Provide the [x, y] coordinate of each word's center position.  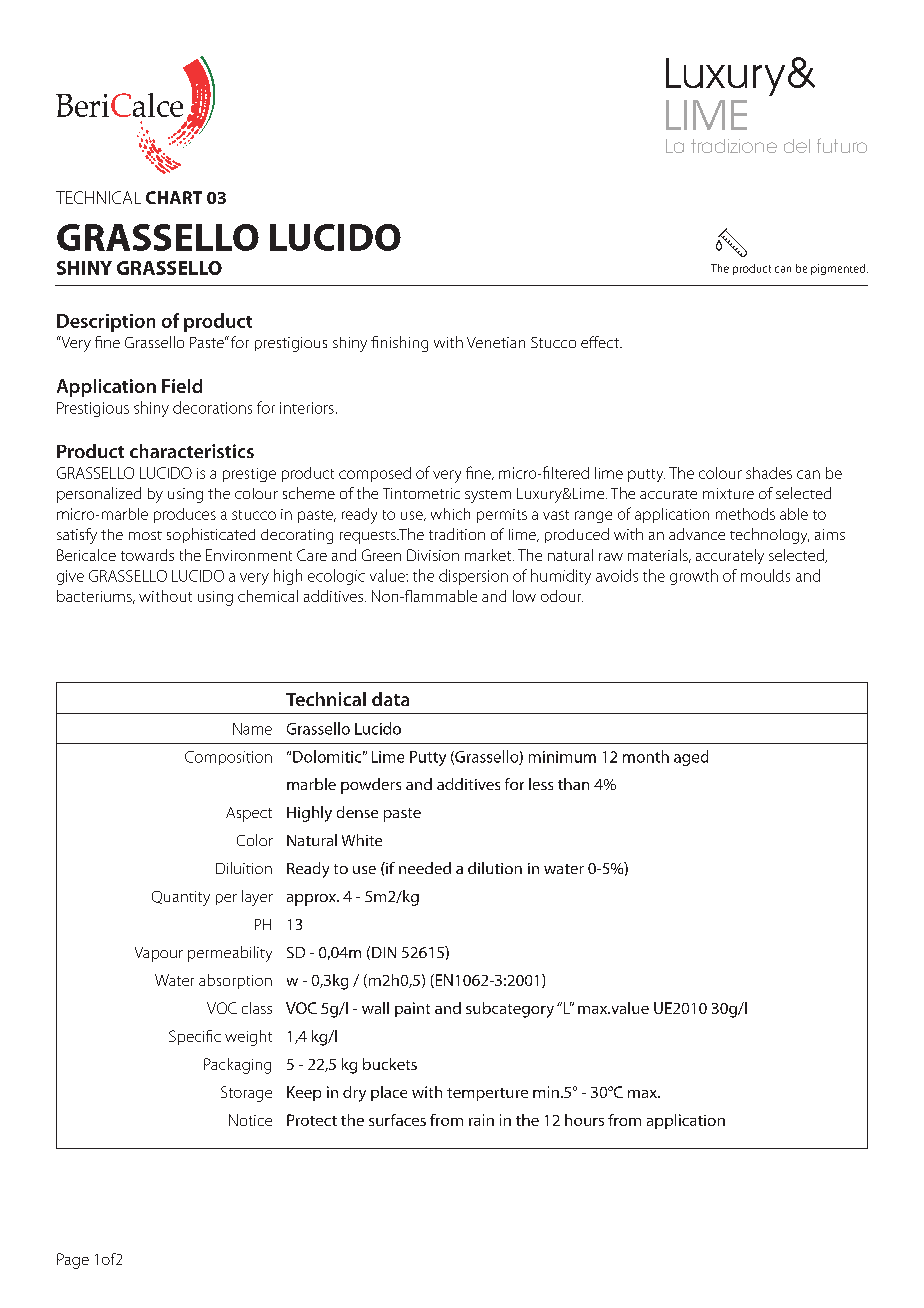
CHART [174, 197]
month [646, 756]
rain [481, 1120]
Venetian [496, 342]
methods [745, 514]
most [145, 535]
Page [73, 1261]
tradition [457, 534]
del [797, 146]
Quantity [181, 898]
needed [425, 868]
